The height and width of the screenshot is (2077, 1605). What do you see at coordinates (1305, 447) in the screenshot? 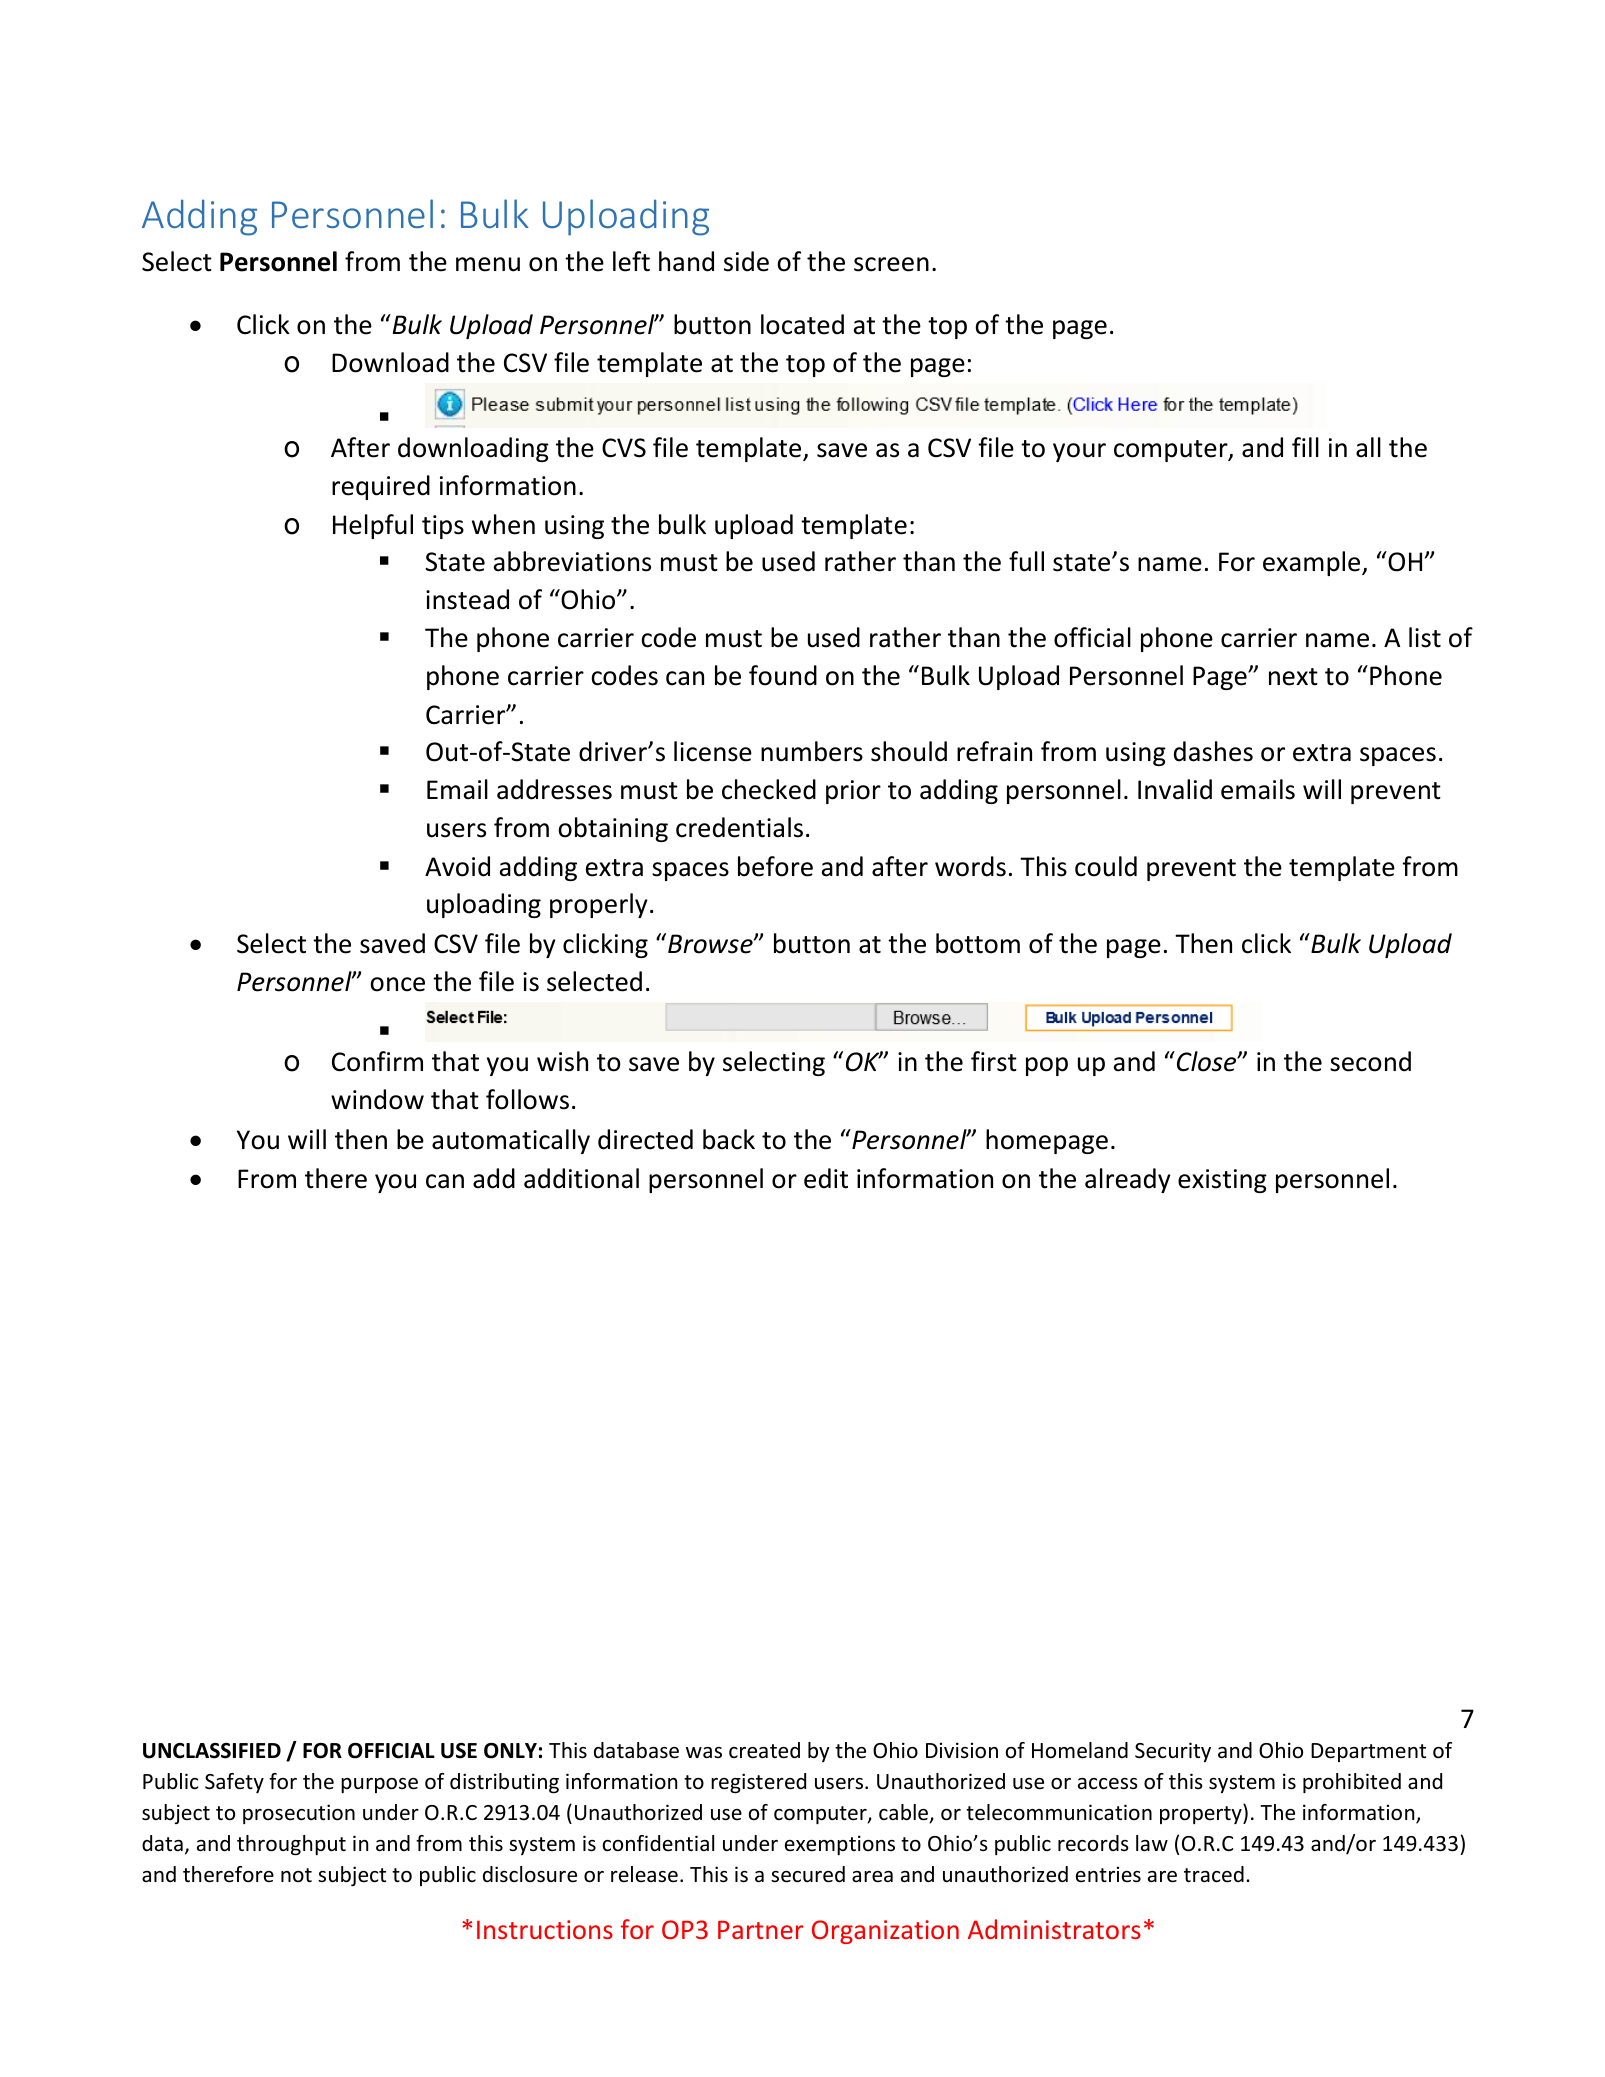
I see `fill` at bounding box center [1305, 447].
